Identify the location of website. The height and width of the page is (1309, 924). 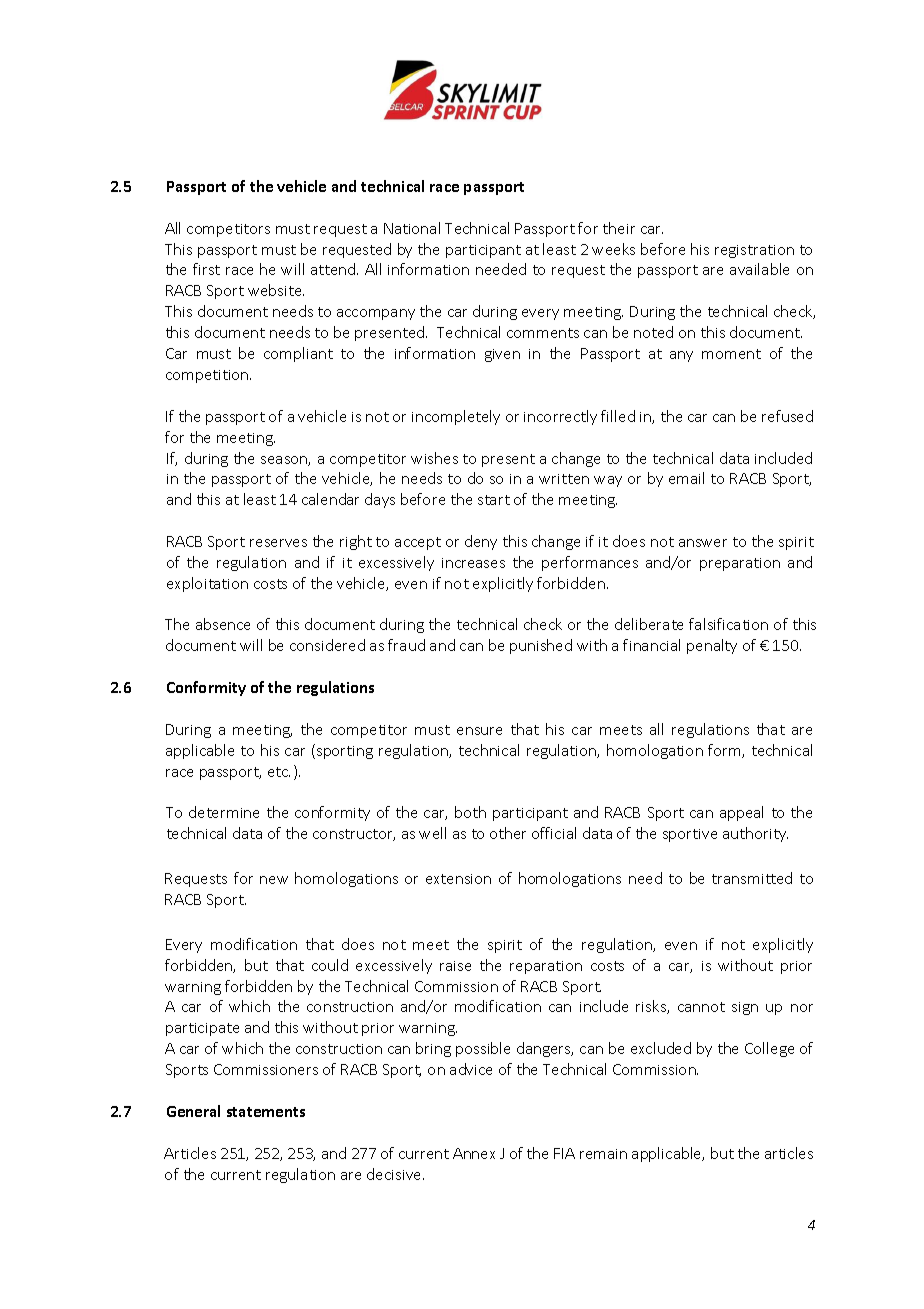
(276, 290).
